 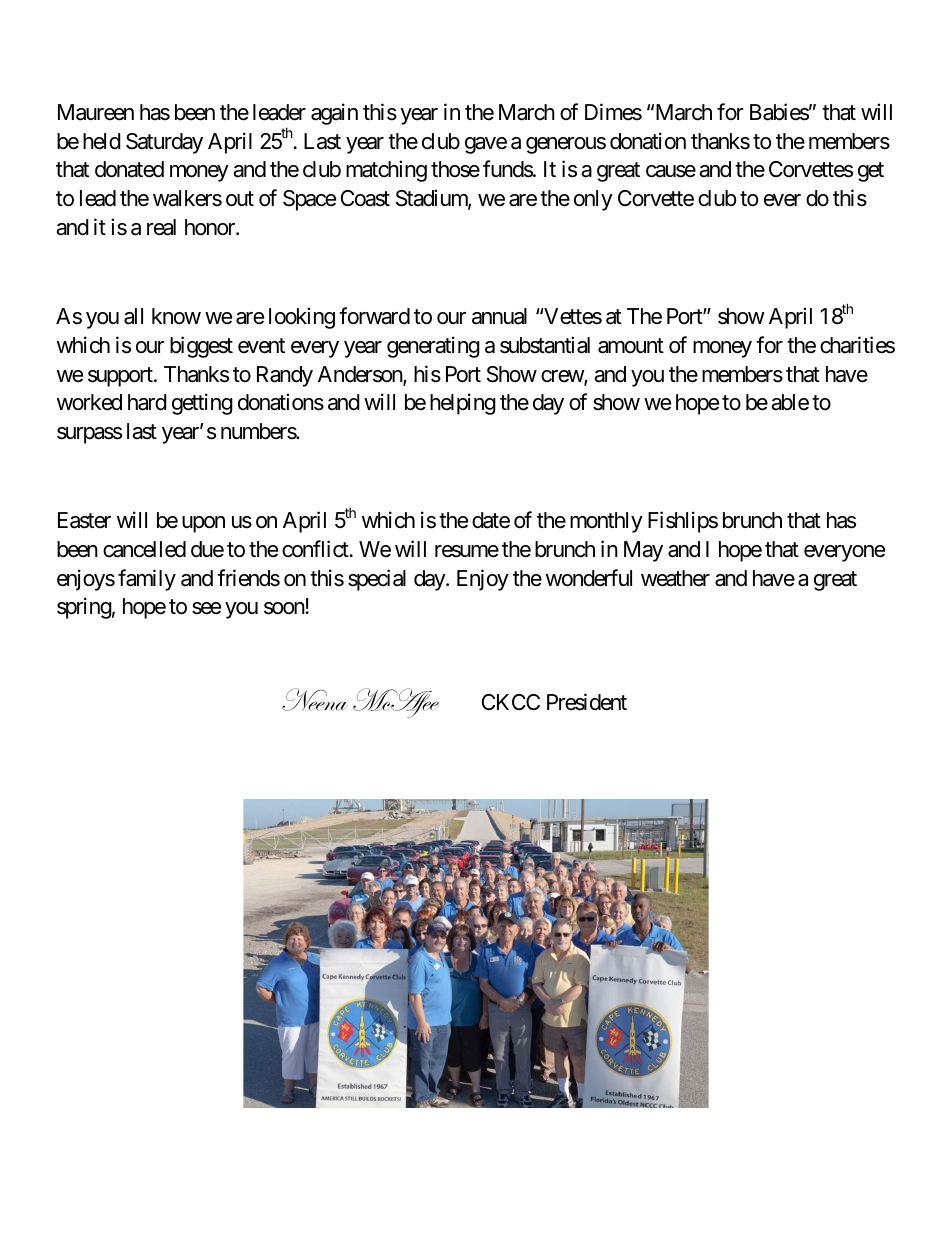 What do you see at coordinates (164, 143) in the screenshot?
I see `Saturday` at bounding box center [164, 143].
